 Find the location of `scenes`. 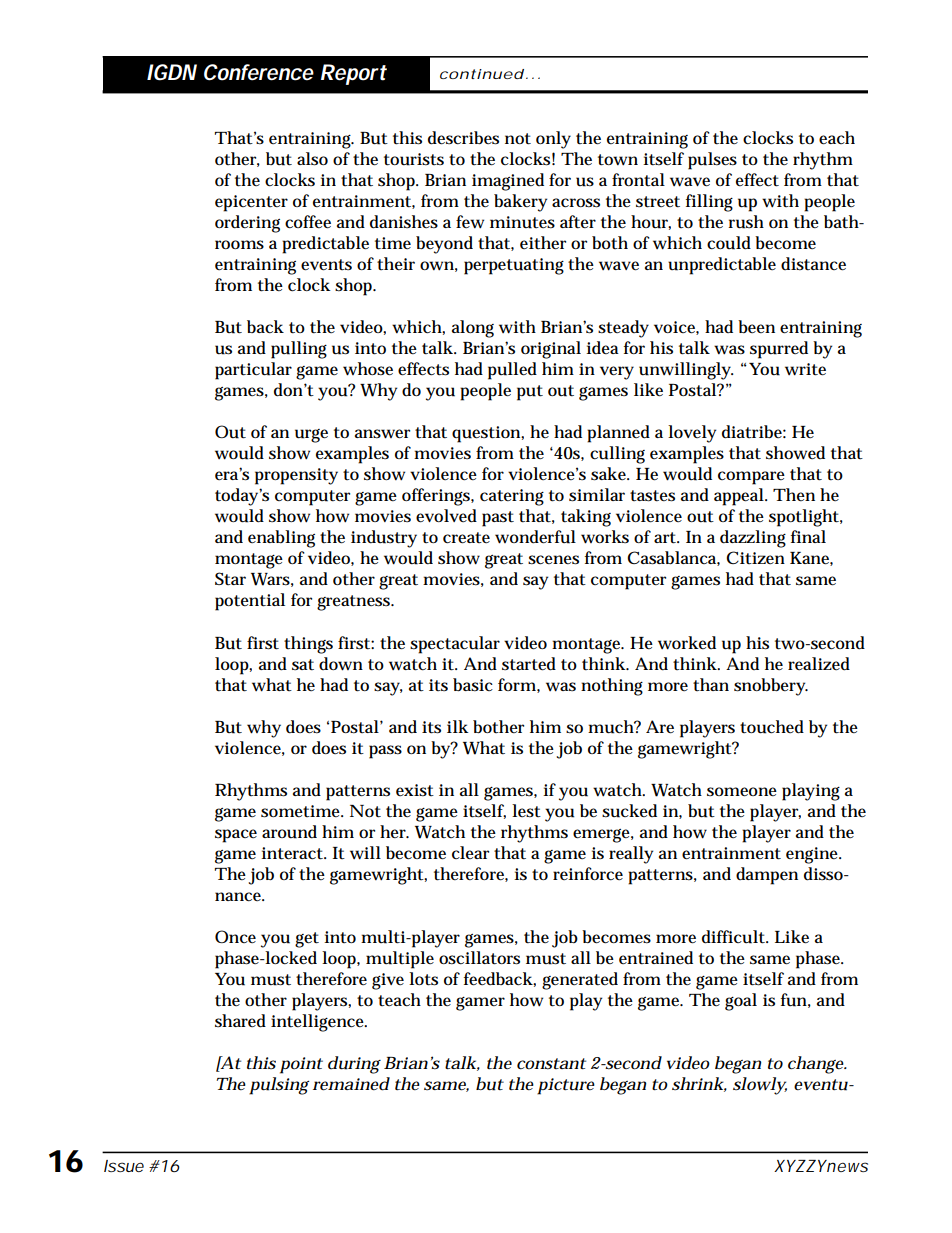

scenes is located at coordinates (553, 560).
